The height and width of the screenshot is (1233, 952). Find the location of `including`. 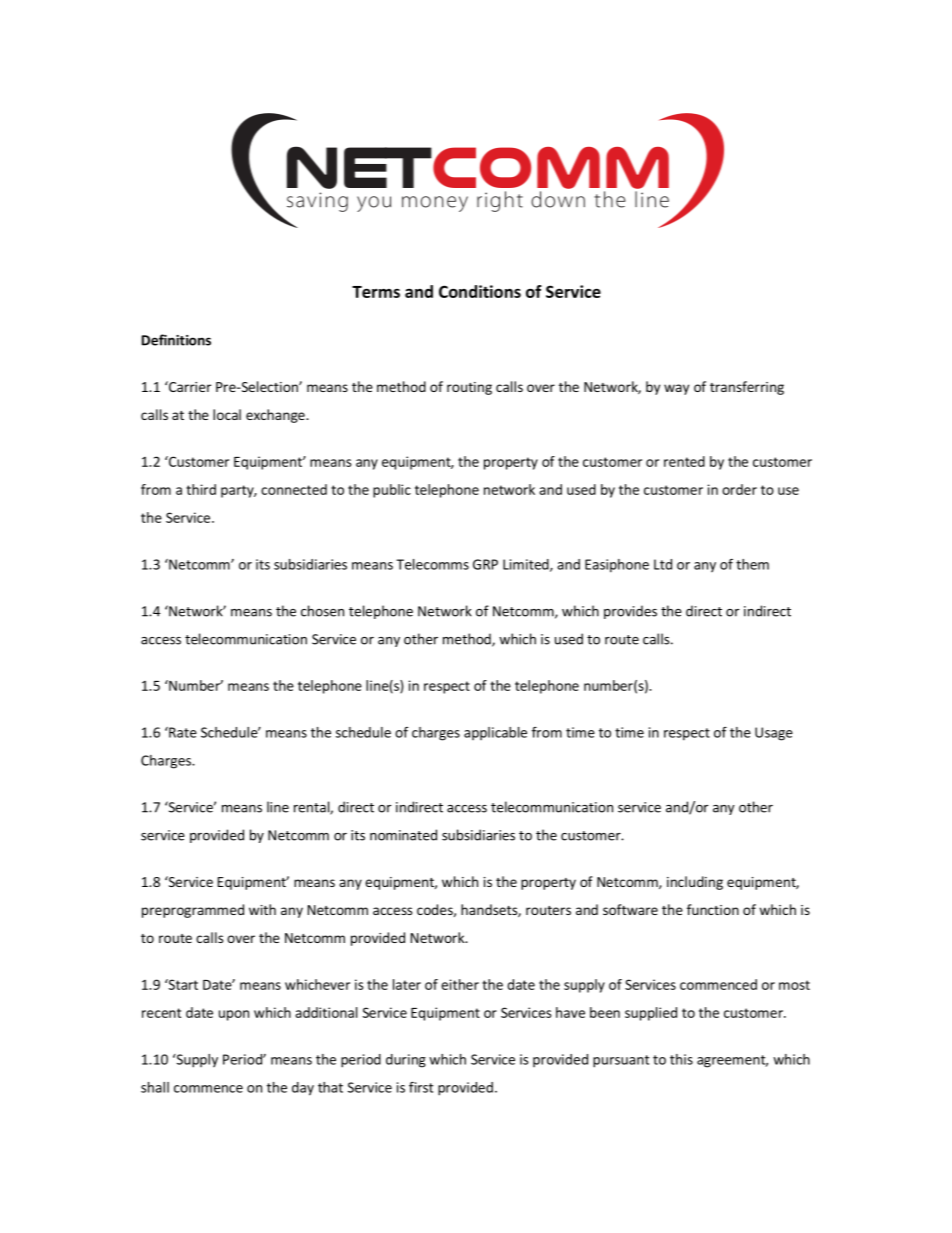

including is located at coordinates (695, 883).
